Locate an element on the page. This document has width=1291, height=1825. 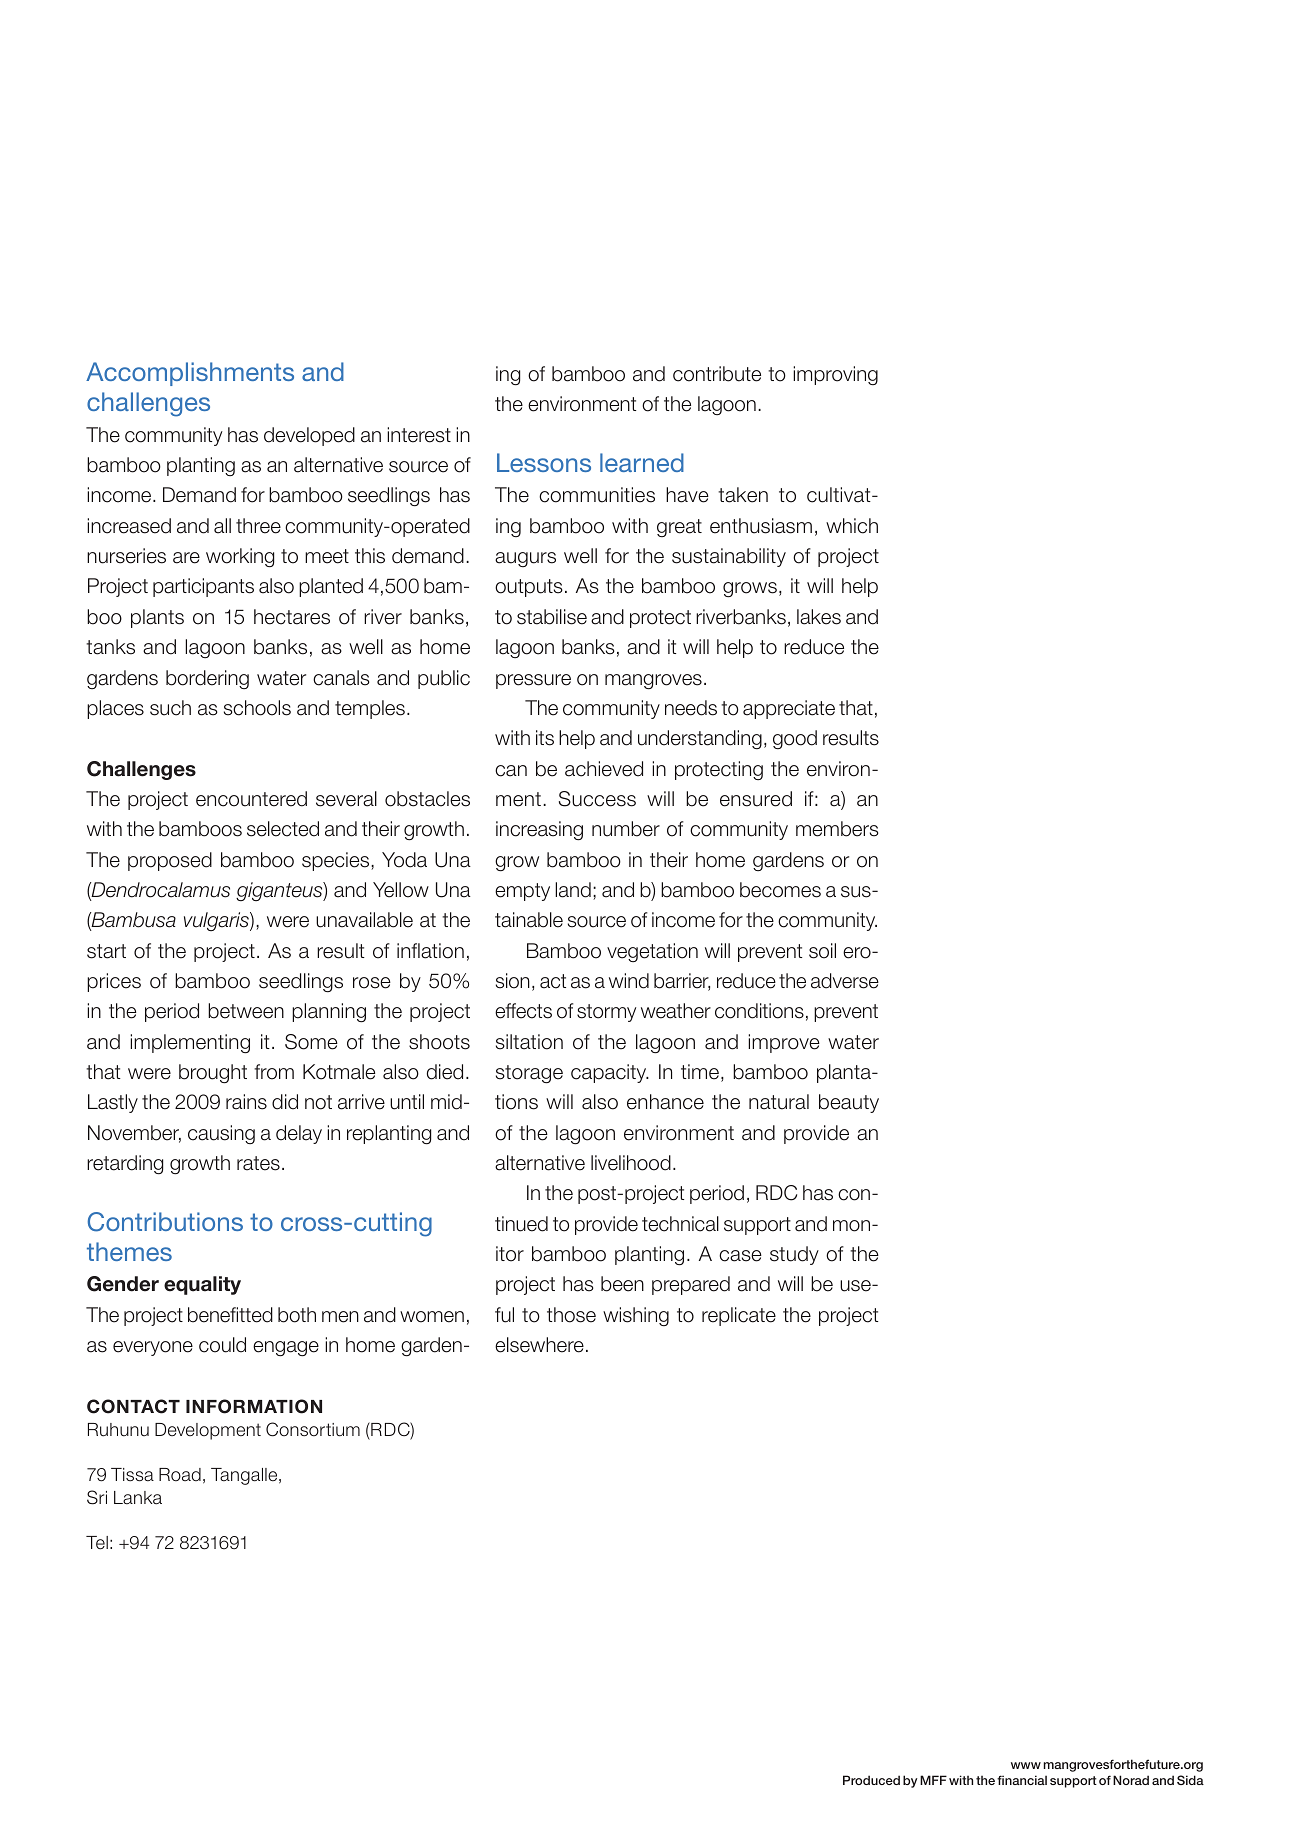
replicate is located at coordinates (739, 1316).
